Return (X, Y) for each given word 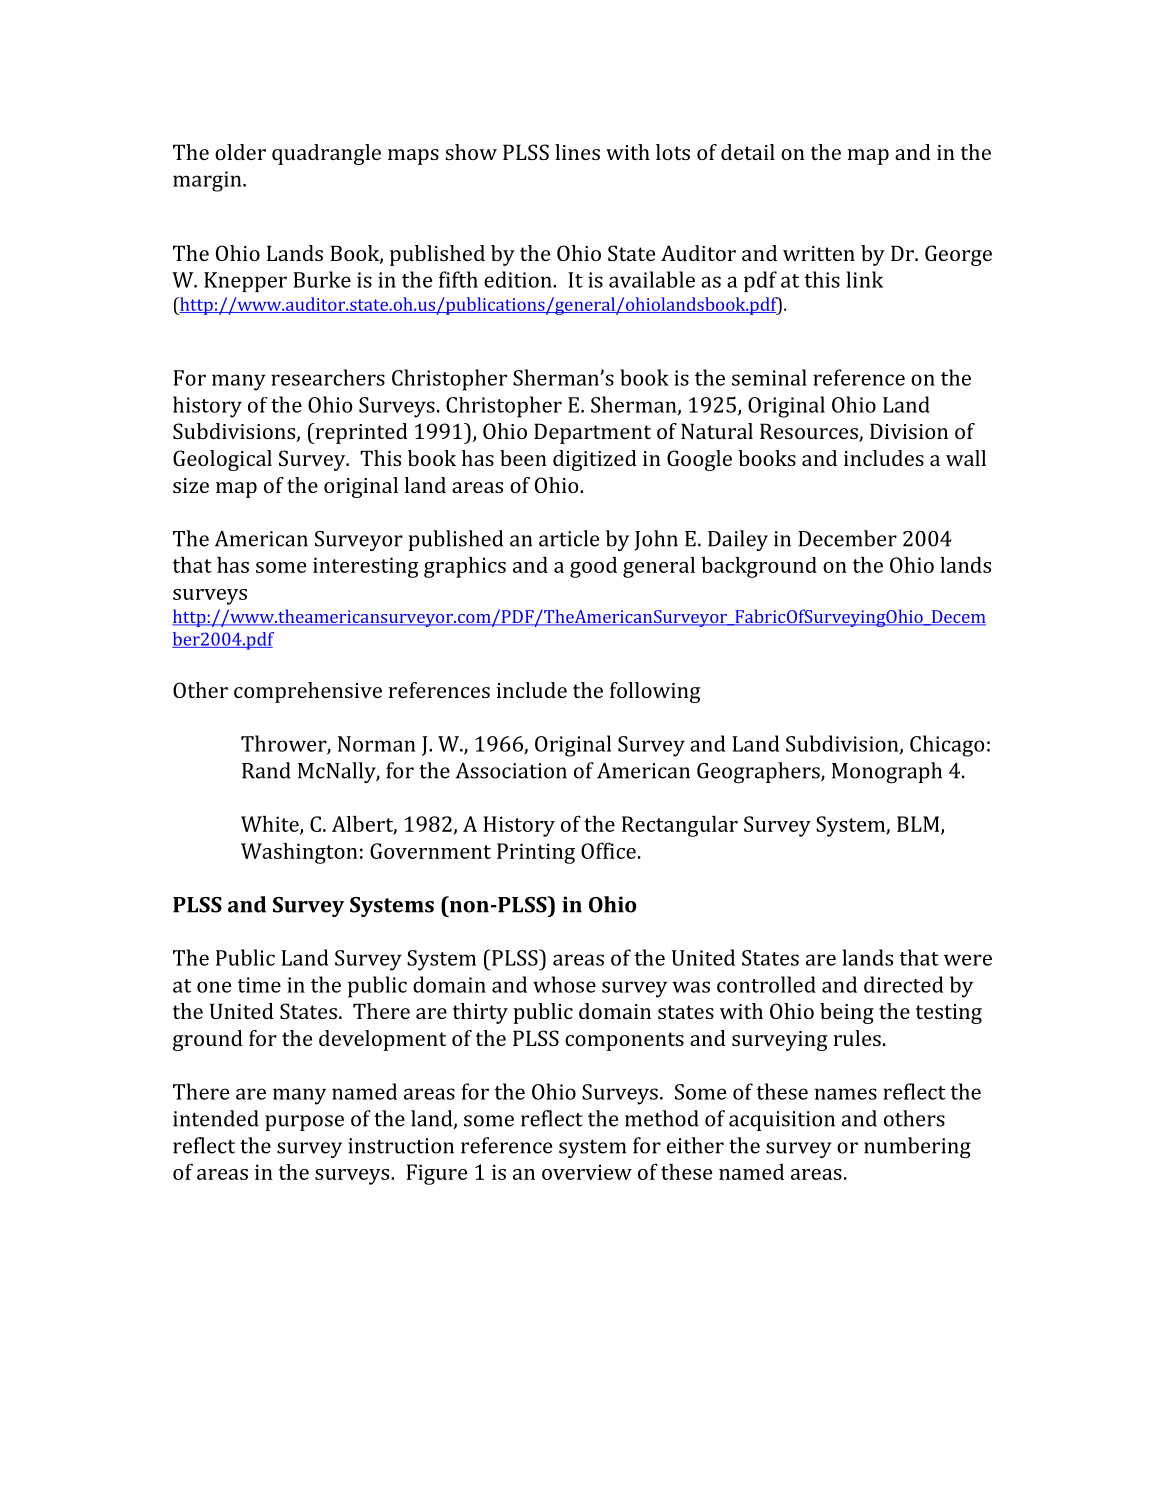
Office (608, 850)
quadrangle (326, 154)
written (819, 253)
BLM (919, 825)
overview (587, 1172)
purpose (304, 1123)
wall (966, 458)
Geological (222, 460)
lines (577, 152)
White (271, 825)
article (569, 538)
